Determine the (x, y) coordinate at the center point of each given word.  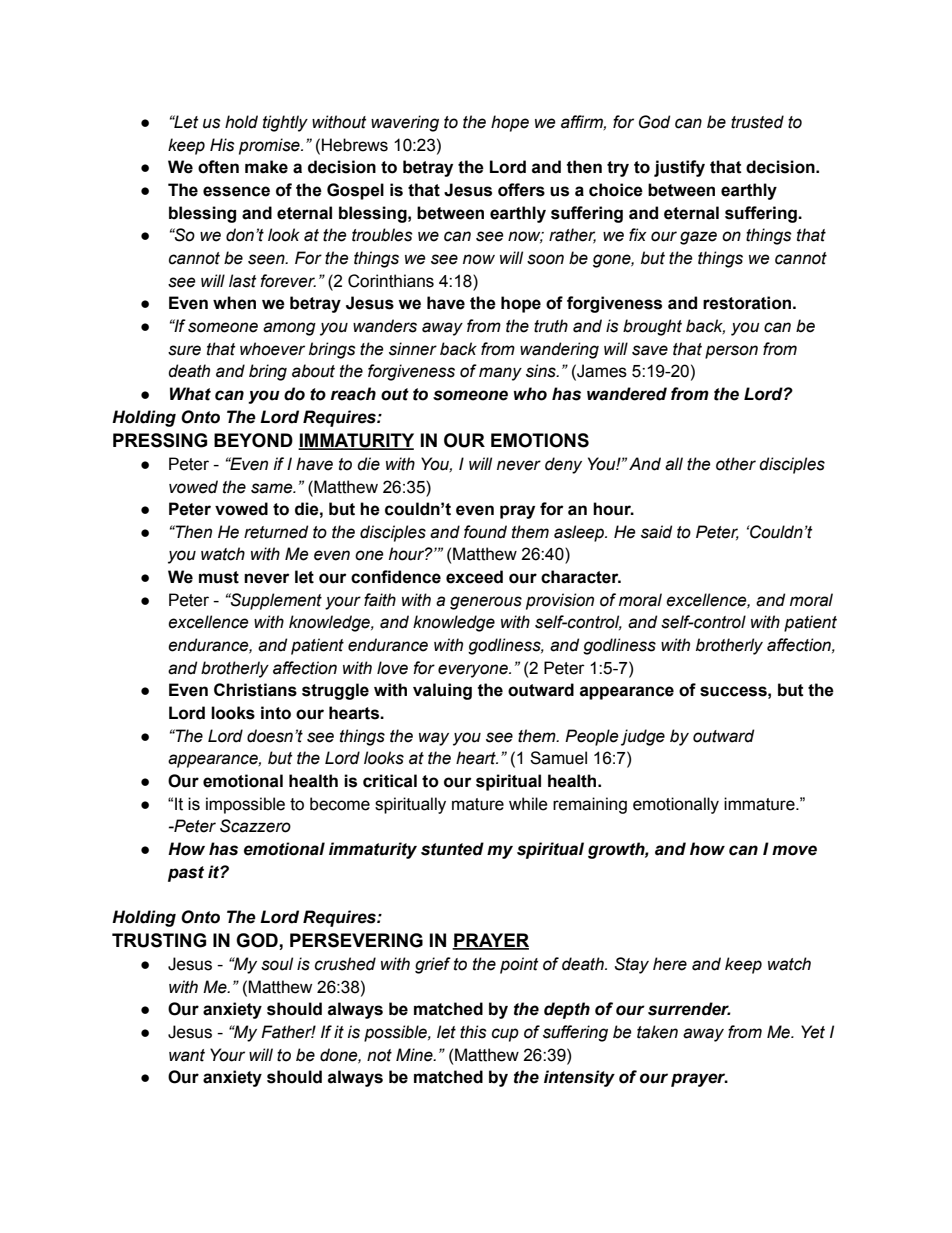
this (473, 1032)
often (218, 167)
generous (486, 603)
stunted (452, 849)
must (219, 577)
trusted (757, 122)
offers (521, 190)
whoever (272, 349)
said (656, 532)
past (186, 874)
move (794, 850)
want (187, 1055)
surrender (689, 1009)
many (500, 374)
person (731, 352)
